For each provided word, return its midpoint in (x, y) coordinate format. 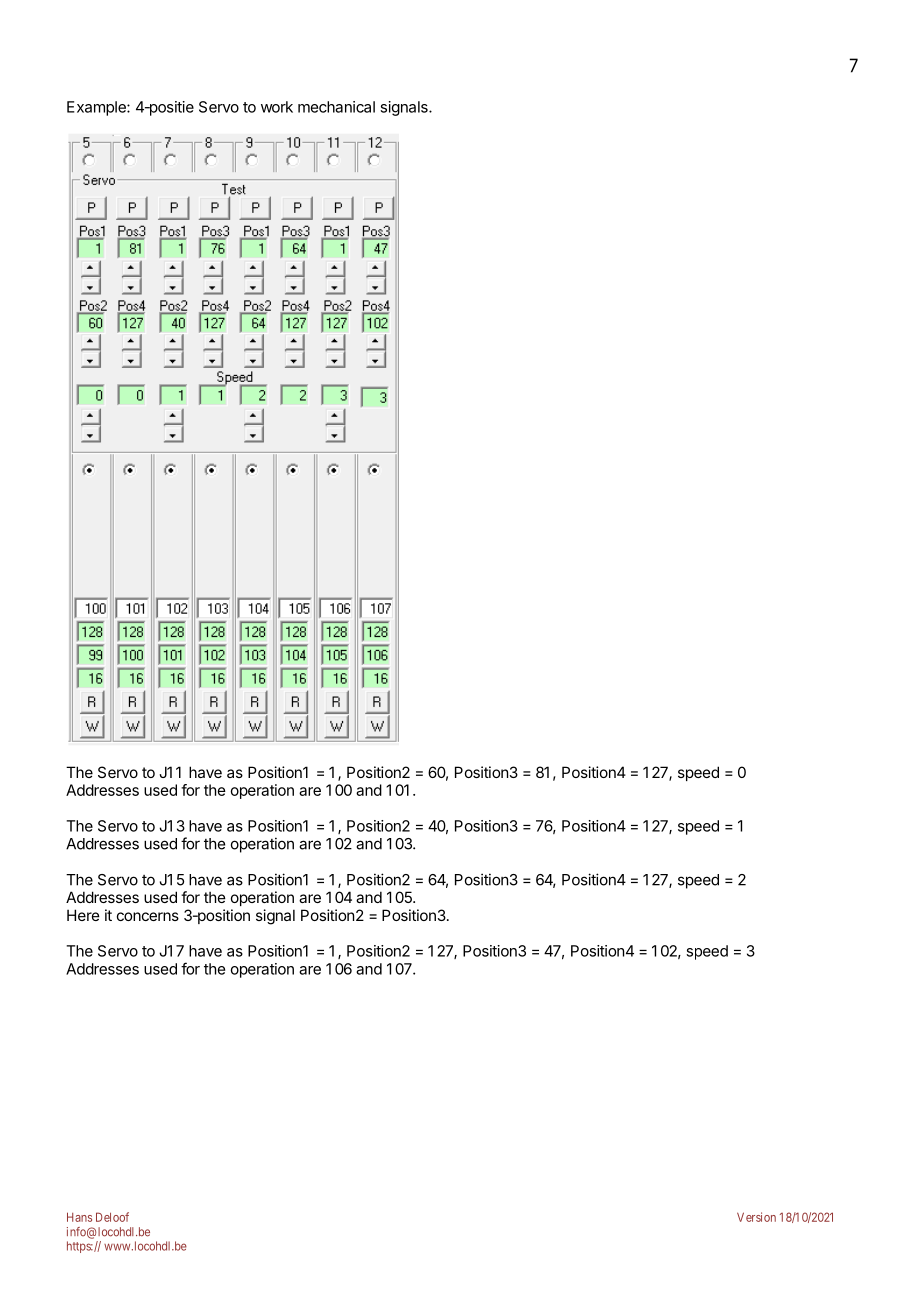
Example (97, 108)
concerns (148, 916)
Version (756, 1217)
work (277, 107)
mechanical (336, 107)
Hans (79, 1217)
